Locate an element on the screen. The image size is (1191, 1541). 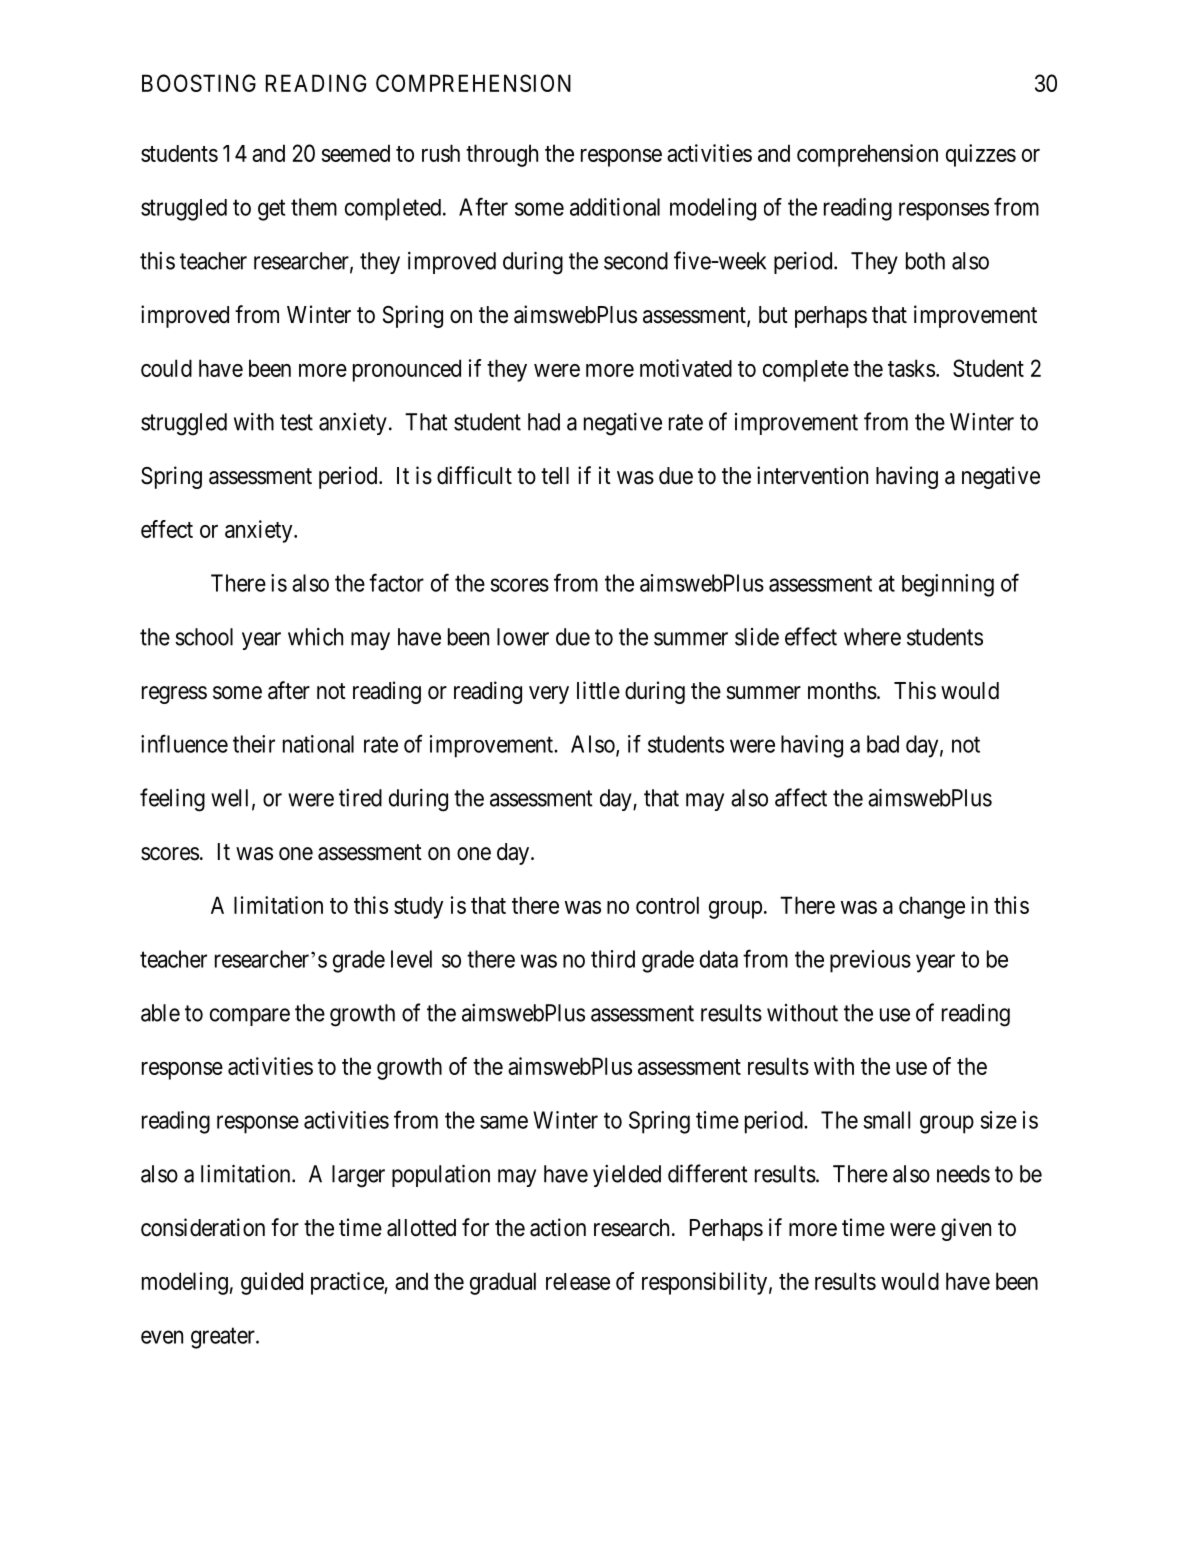
guided is located at coordinates (272, 1283).
